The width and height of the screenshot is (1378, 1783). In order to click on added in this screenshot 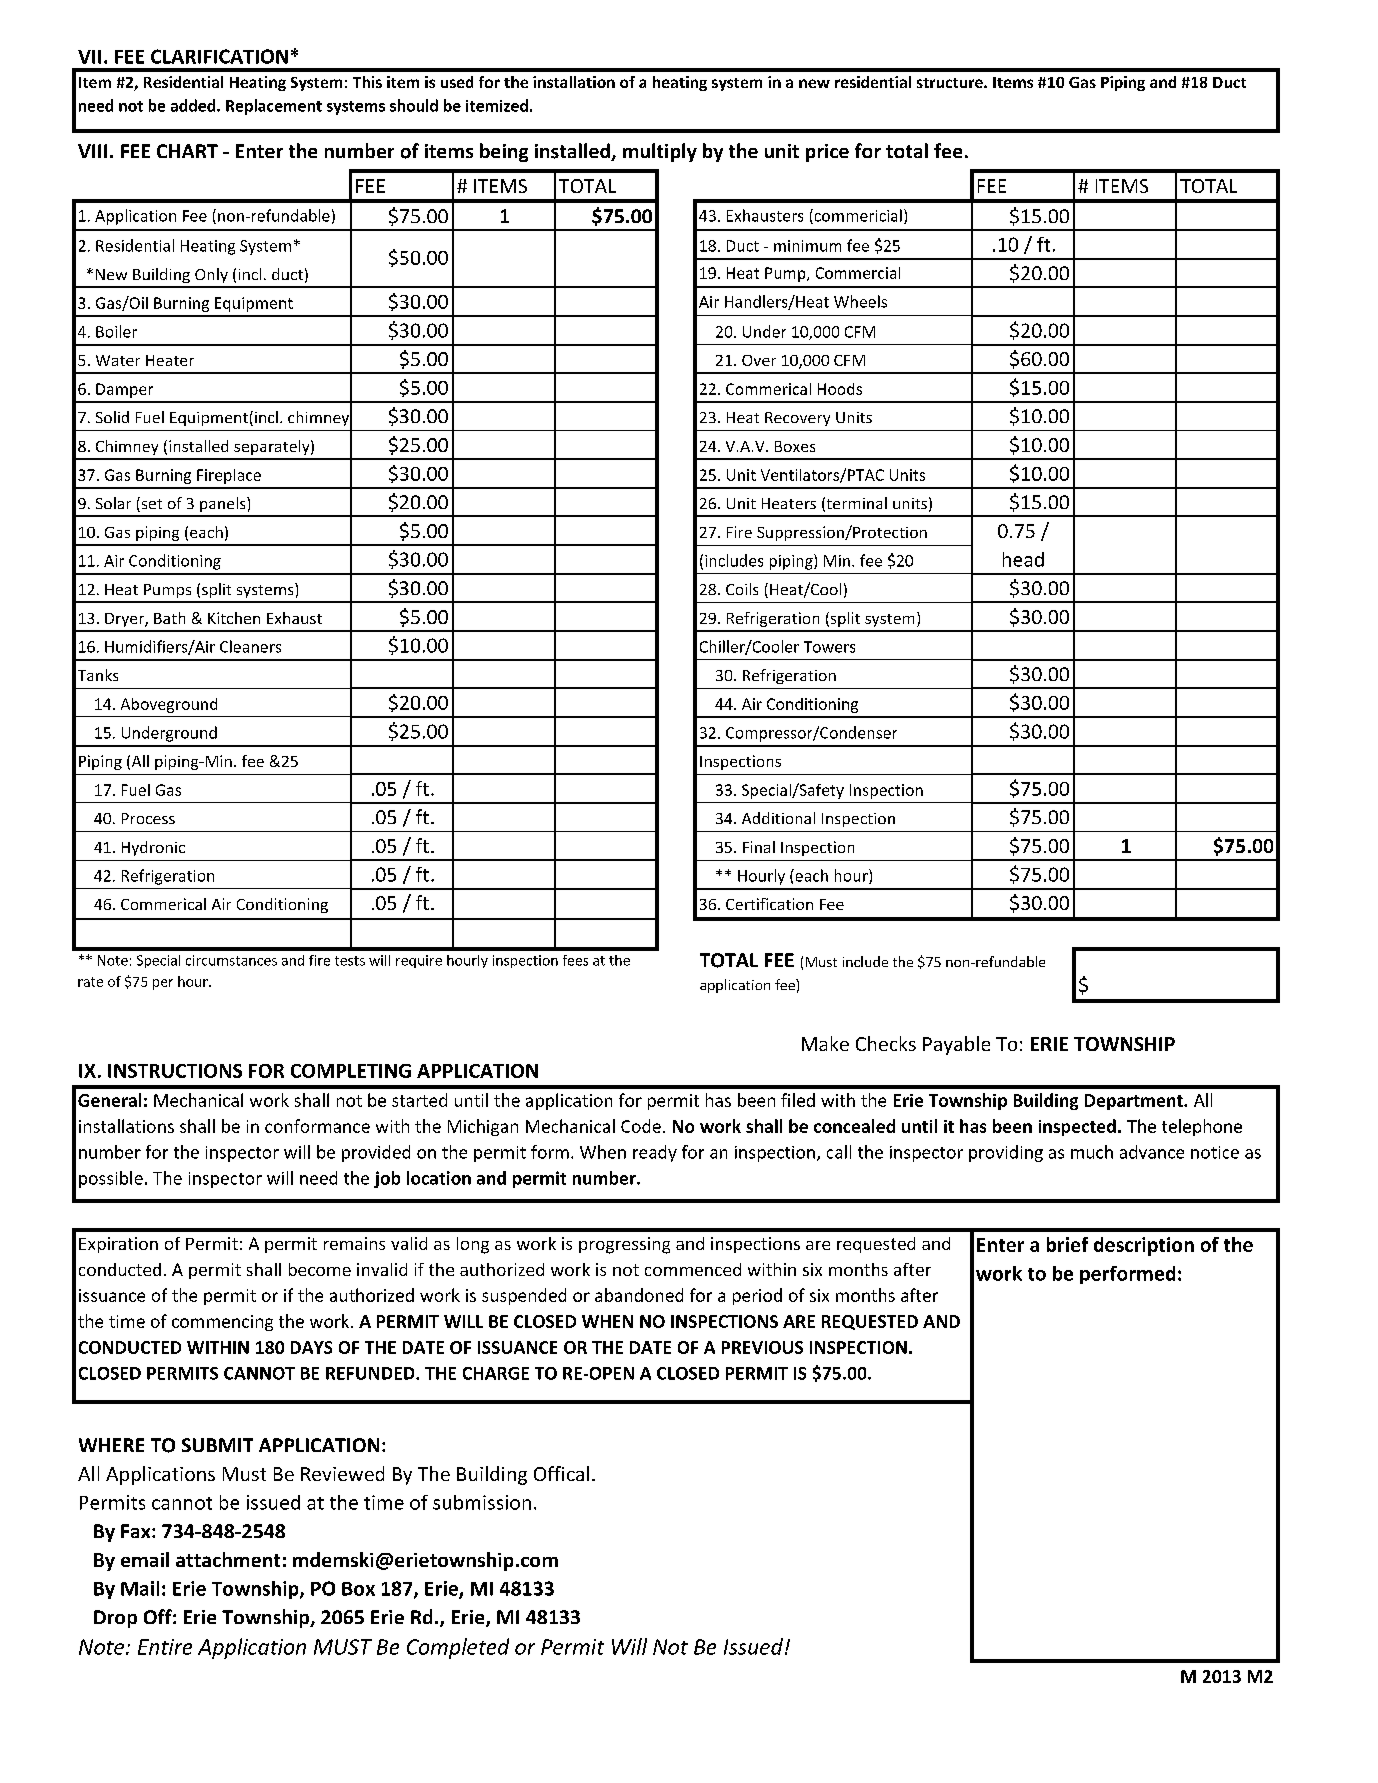, I will do `click(194, 105)`.
